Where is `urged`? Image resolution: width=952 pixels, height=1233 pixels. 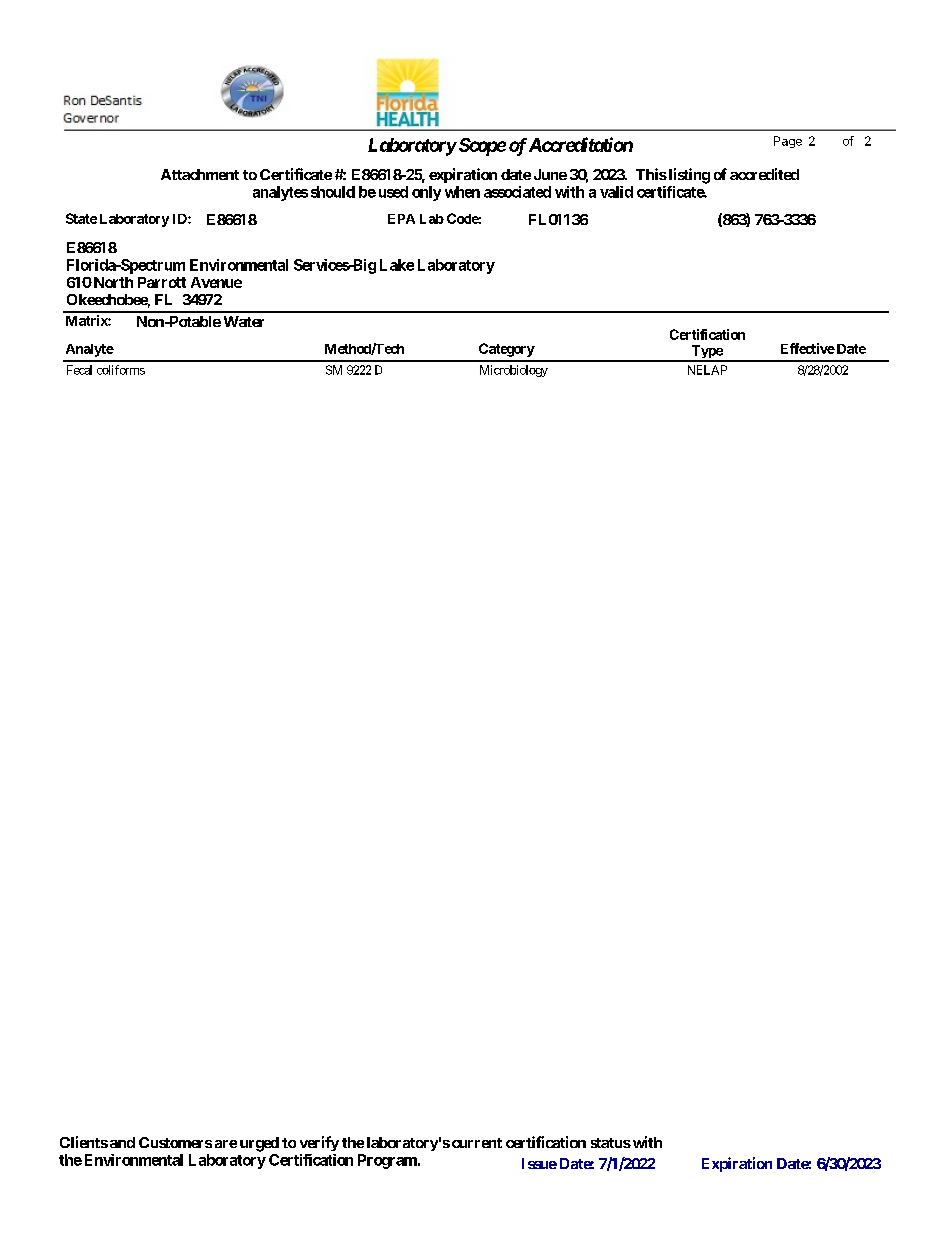
urged is located at coordinates (259, 1144).
